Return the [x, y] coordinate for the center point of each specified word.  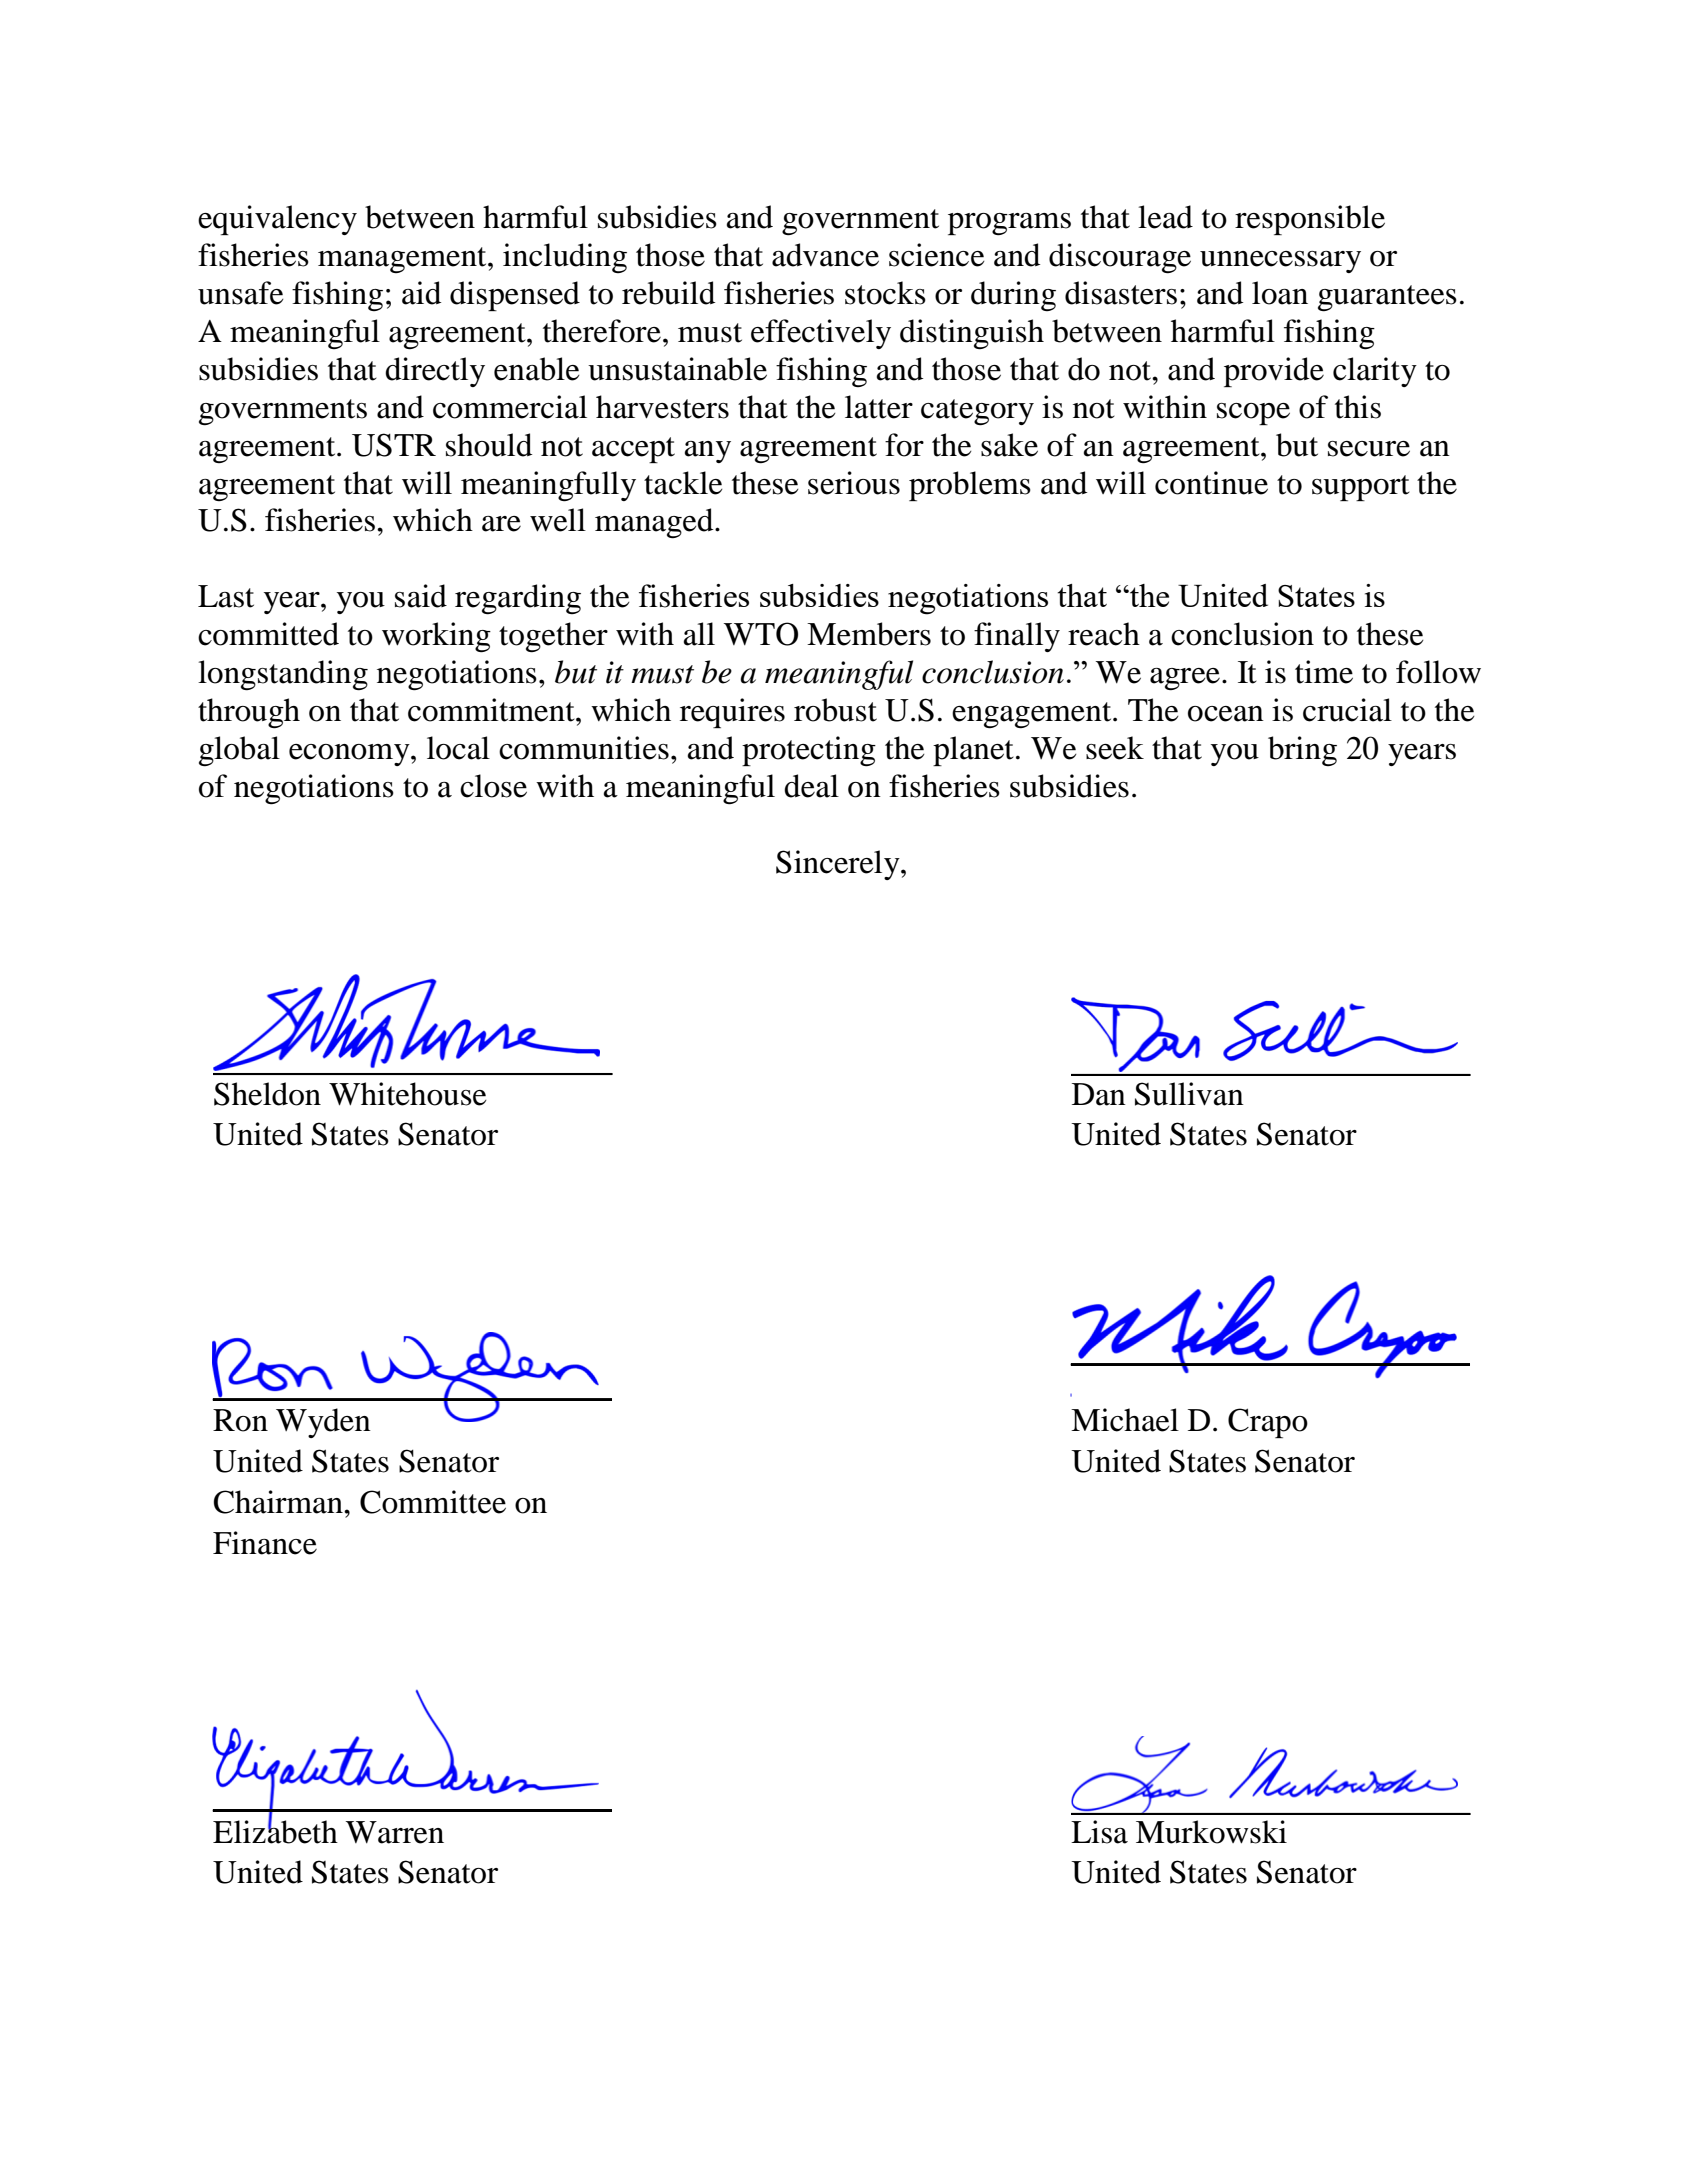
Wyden [323, 1423]
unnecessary [1280, 262]
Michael [1125, 1420]
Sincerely [839, 865]
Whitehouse [408, 1094]
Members [869, 634]
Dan [1099, 1094]
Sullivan [1189, 1094]
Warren [395, 1832]
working [436, 637]
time [1324, 672]
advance [825, 255]
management [403, 260]
